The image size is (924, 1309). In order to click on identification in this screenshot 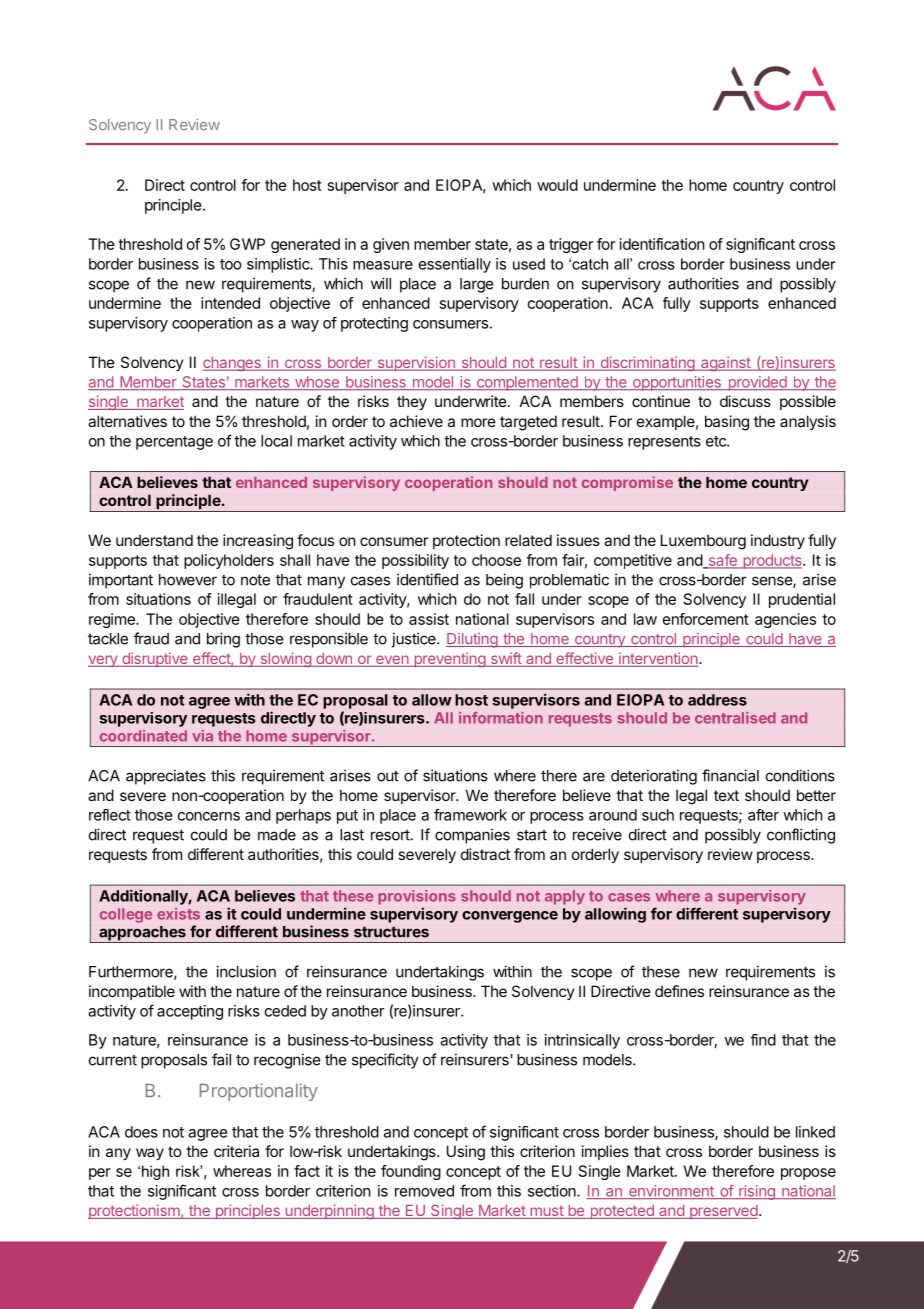, I will do `click(662, 244)`.
